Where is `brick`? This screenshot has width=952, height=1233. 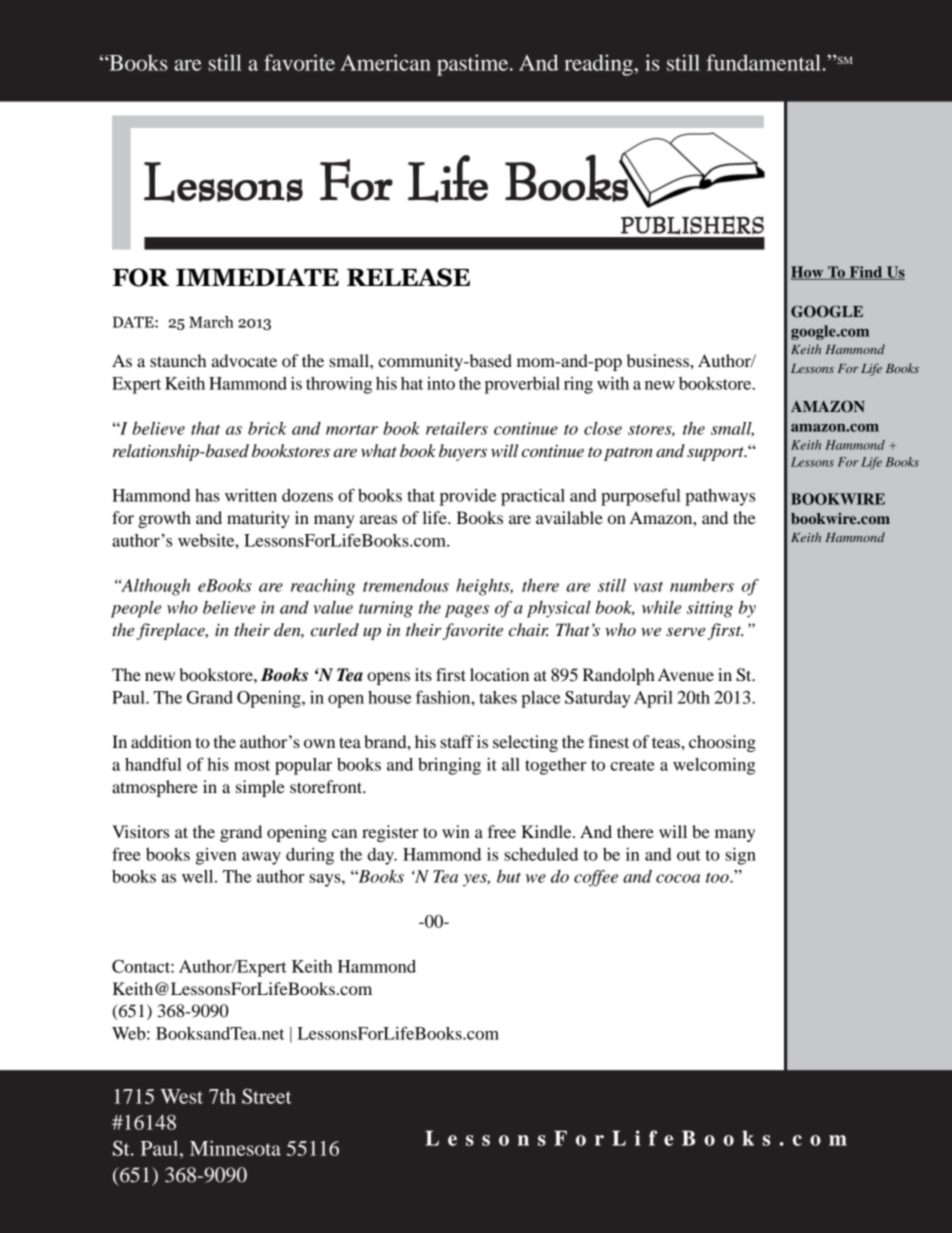 brick is located at coordinates (267, 428).
